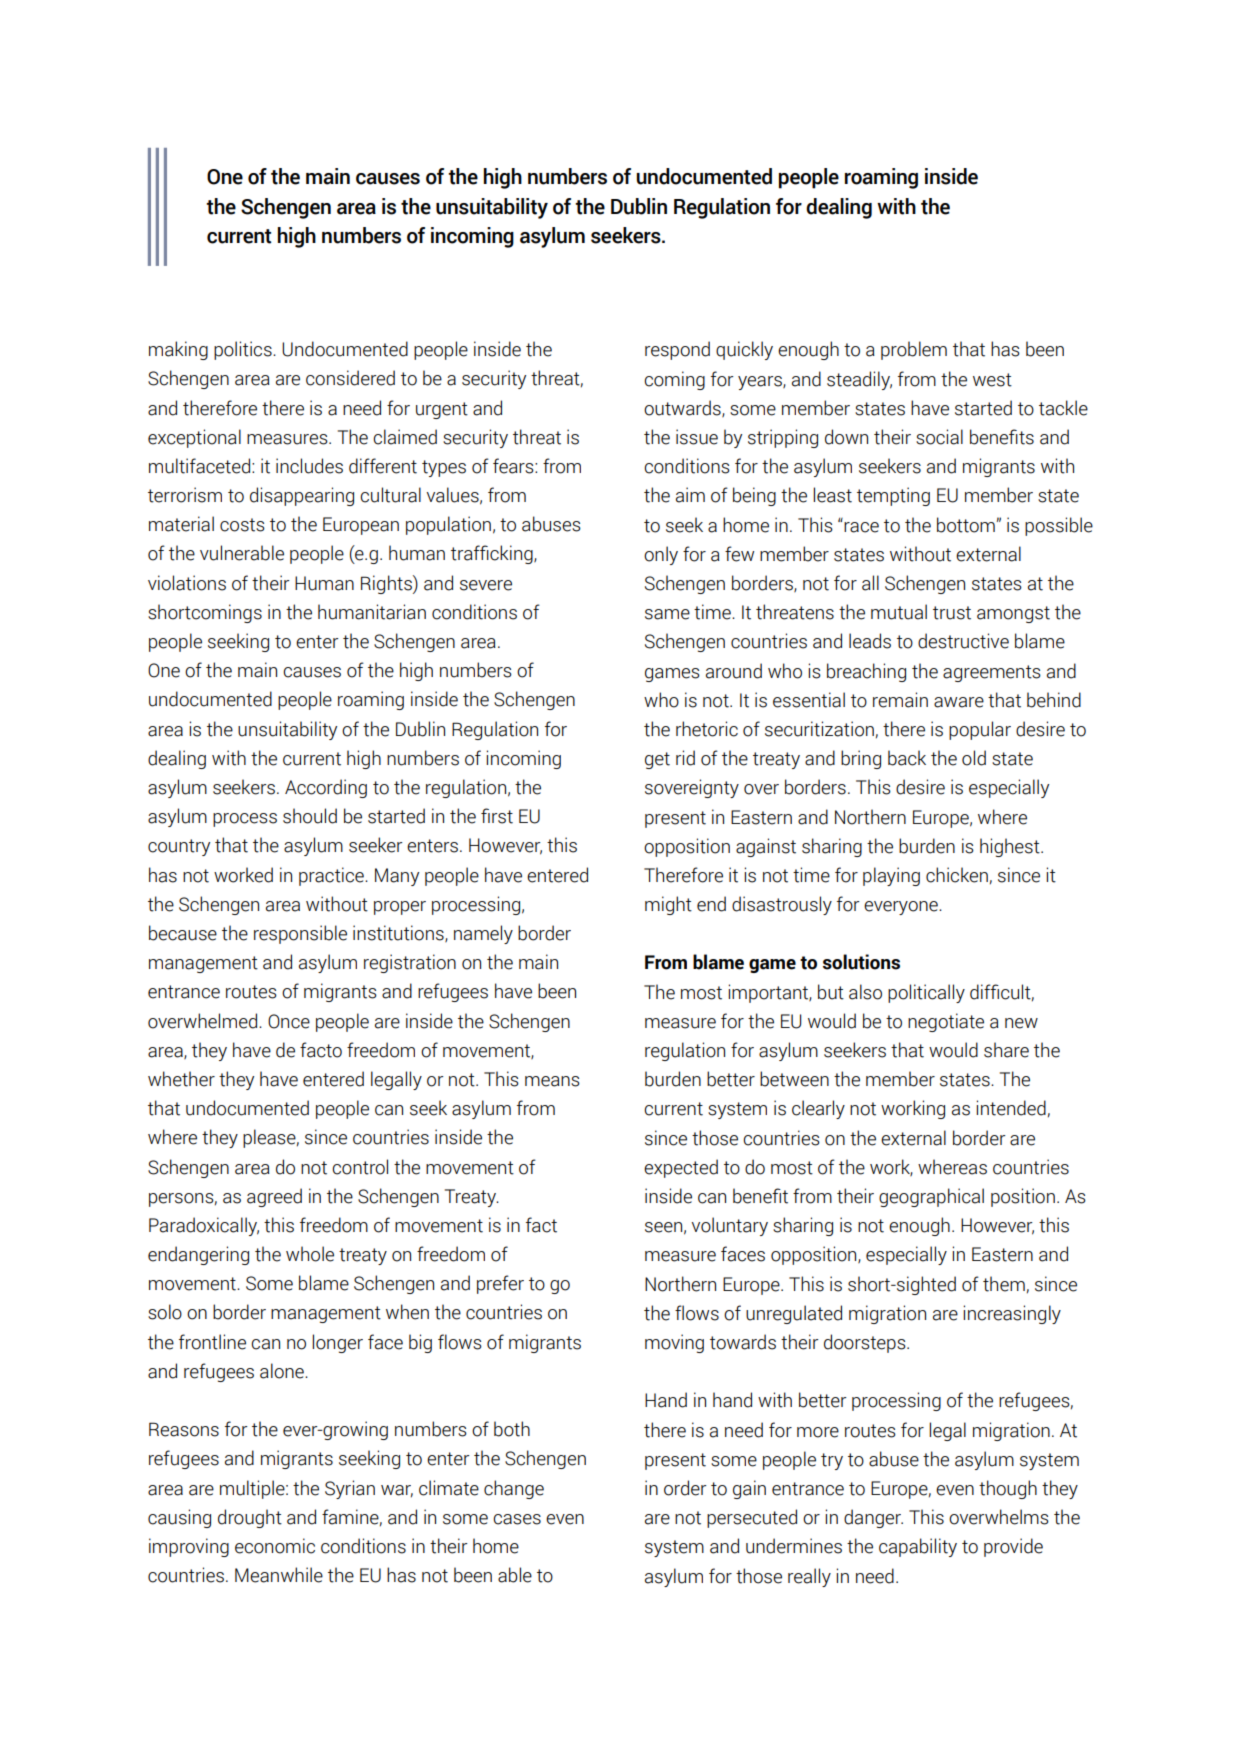 Image resolution: width=1241 pixels, height=1755 pixels. I want to click on outwards, so click(683, 408).
